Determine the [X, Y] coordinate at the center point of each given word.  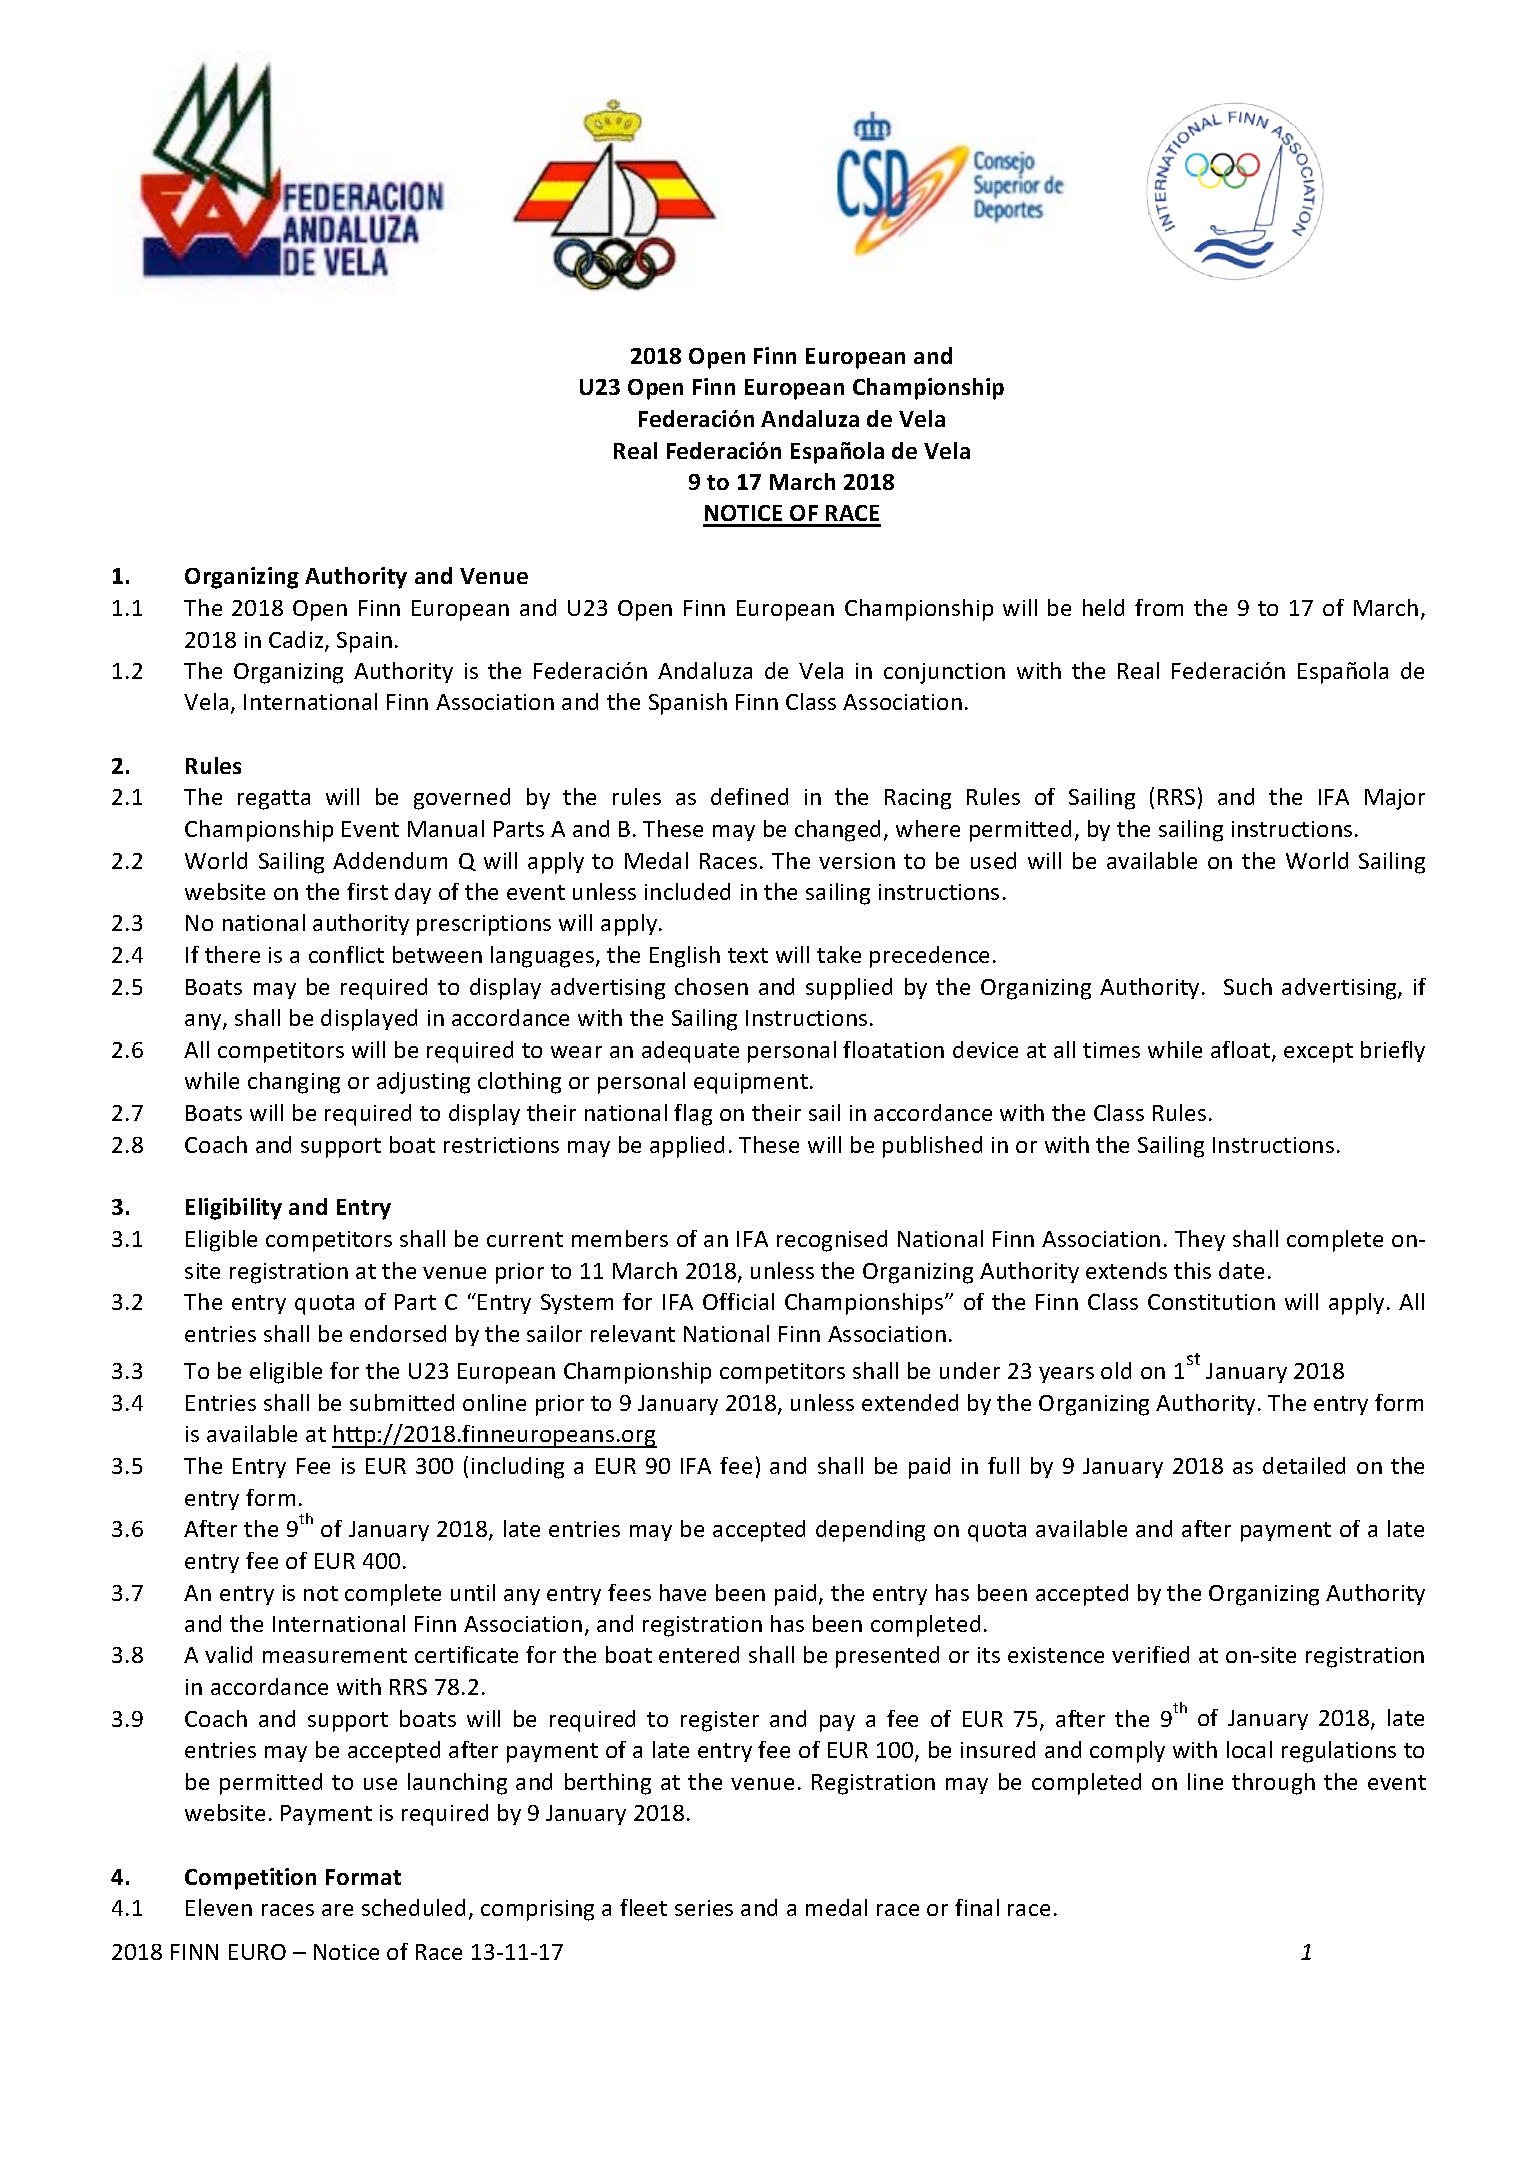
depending [870, 1531]
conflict [346, 954]
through [1273, 1784]
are [337, 1910]
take [839, 954]
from [1159, 607]
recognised [832, 1241]
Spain [364, 642]
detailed [1304, 1465]
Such [1248, 986]
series [704, 1908]
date [1241, 1270]
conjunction [944, 673]
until [473, 1592]
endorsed [398, 1333]
